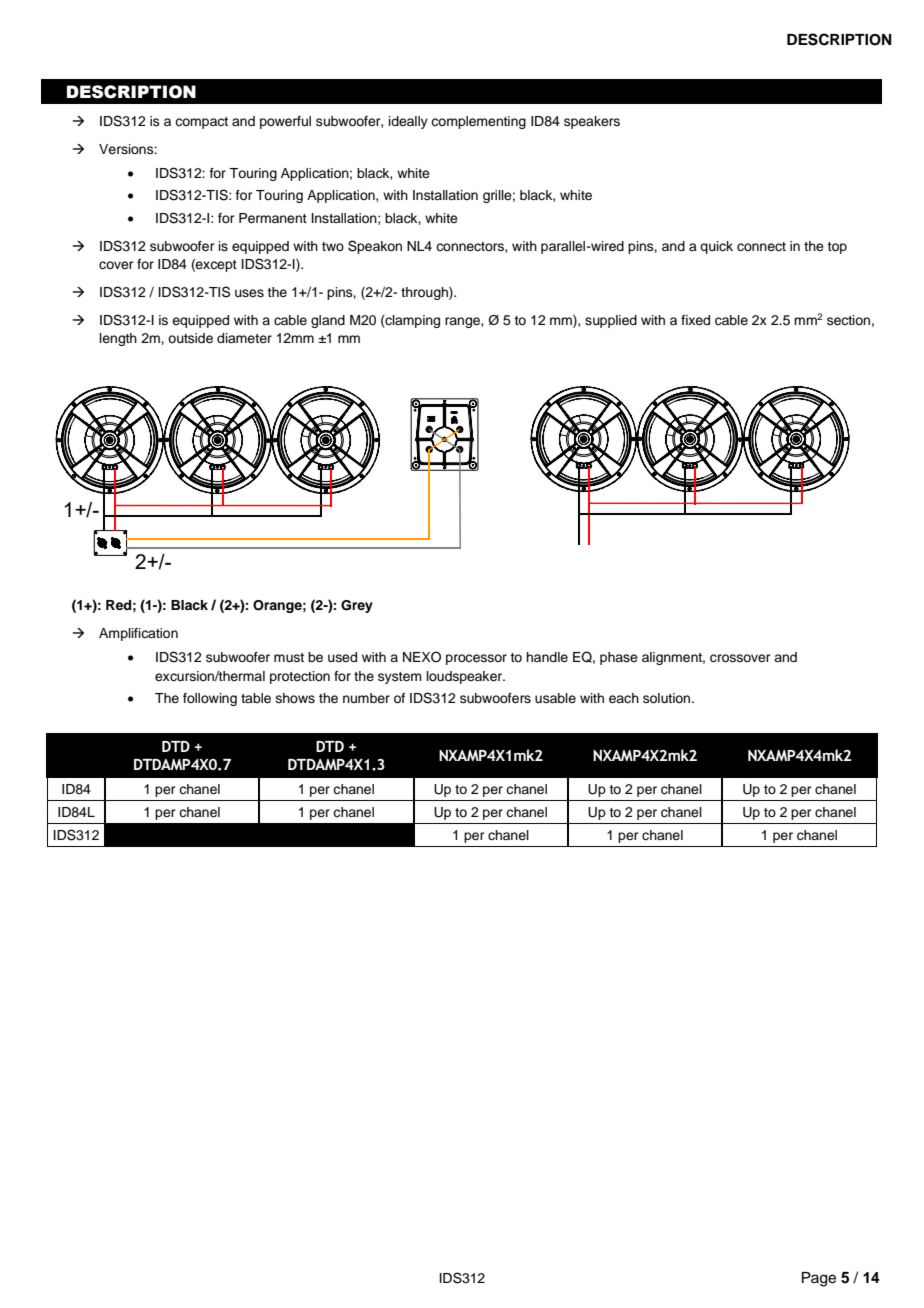 This page has height=1308, width=924. What do you see at coordinates (256, 698) in the page?
I see `table` at bounding box center [256, 698].
